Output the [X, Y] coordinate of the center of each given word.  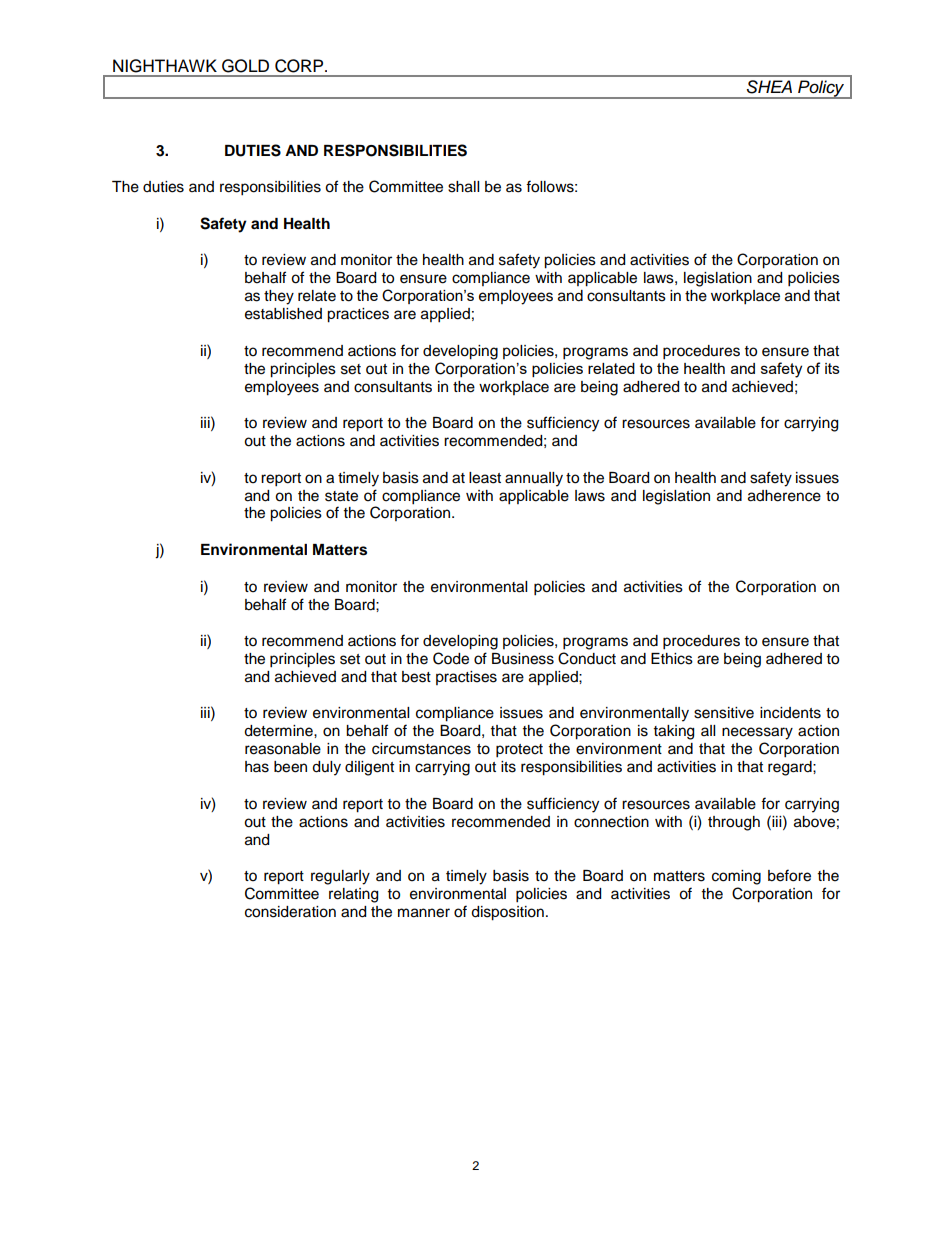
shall [463, 187]
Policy [821, 89]
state [341, 496]
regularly [340, 877]
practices [358, 315]
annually [534, 479]
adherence [784, 496]
